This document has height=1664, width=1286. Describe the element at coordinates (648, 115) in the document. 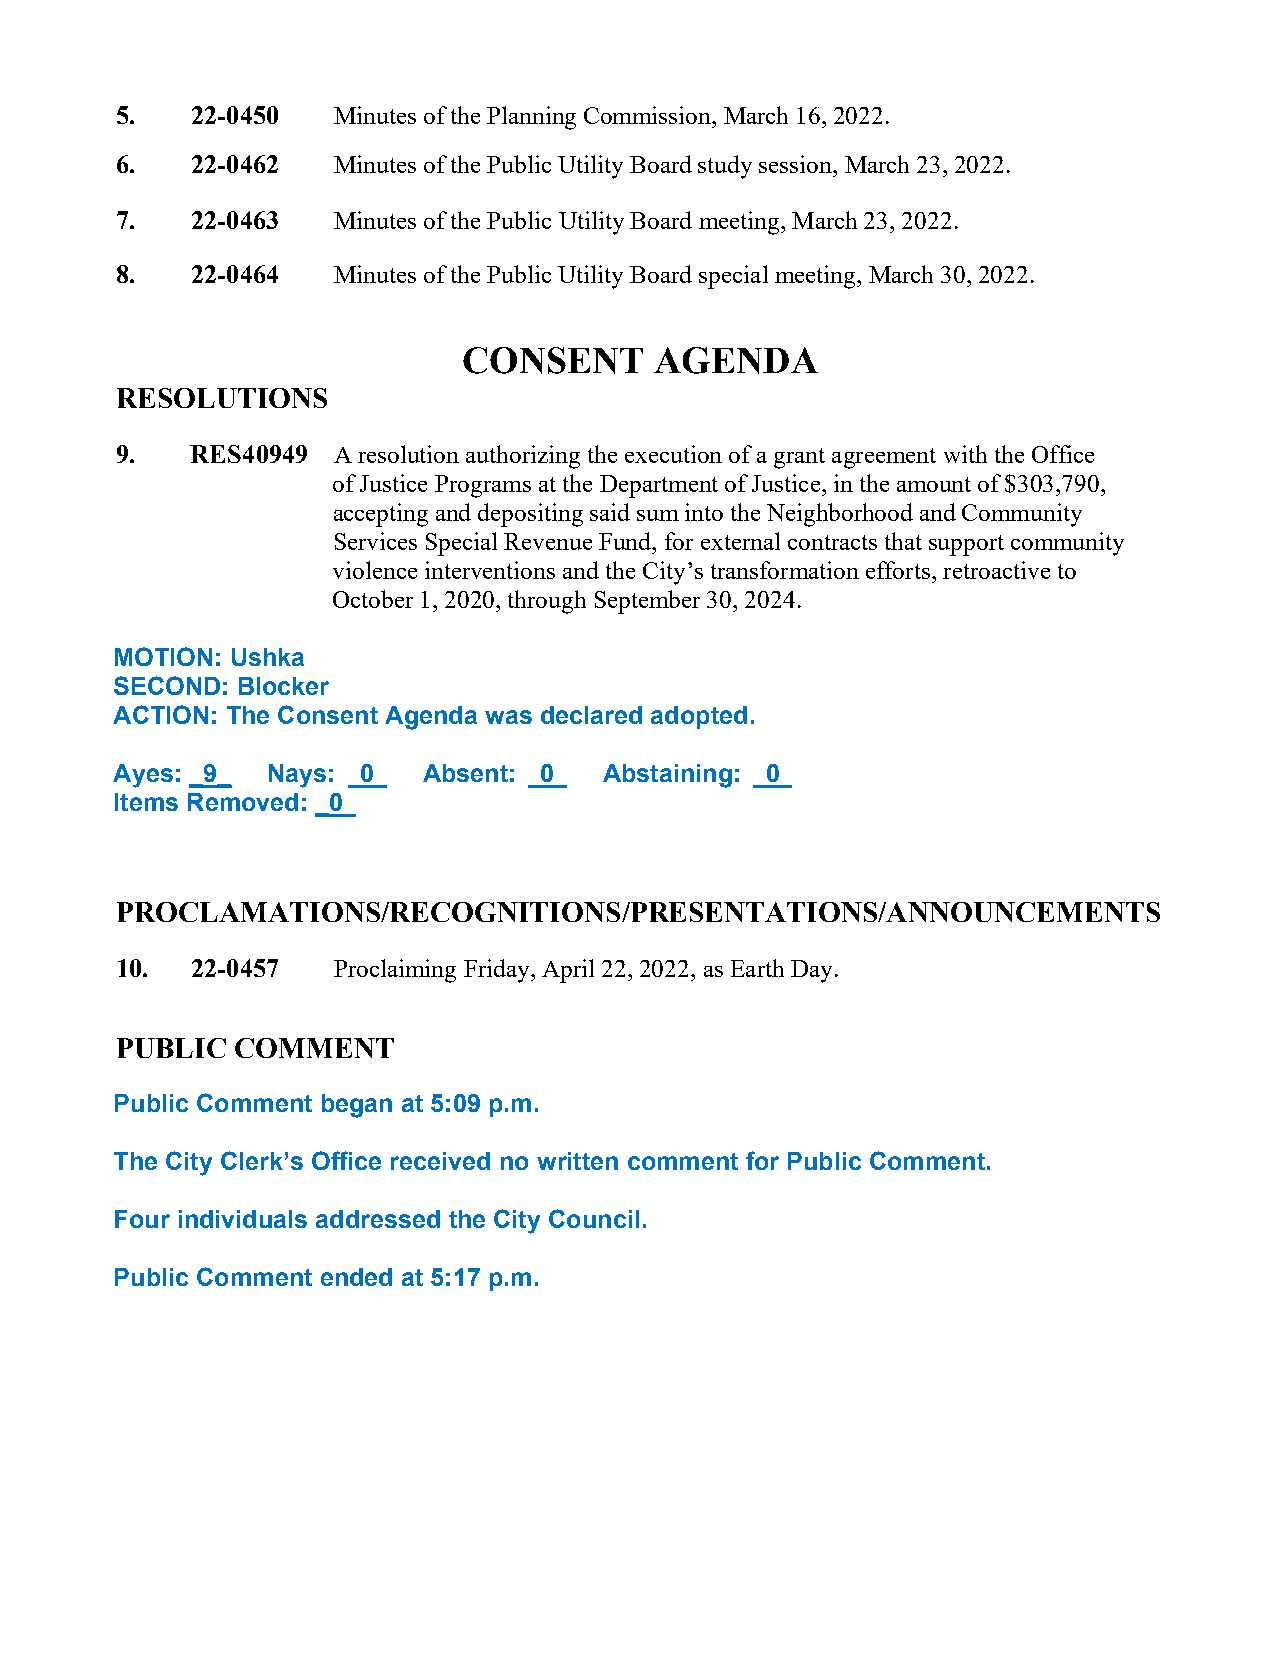

I see `Commission` at that location.
